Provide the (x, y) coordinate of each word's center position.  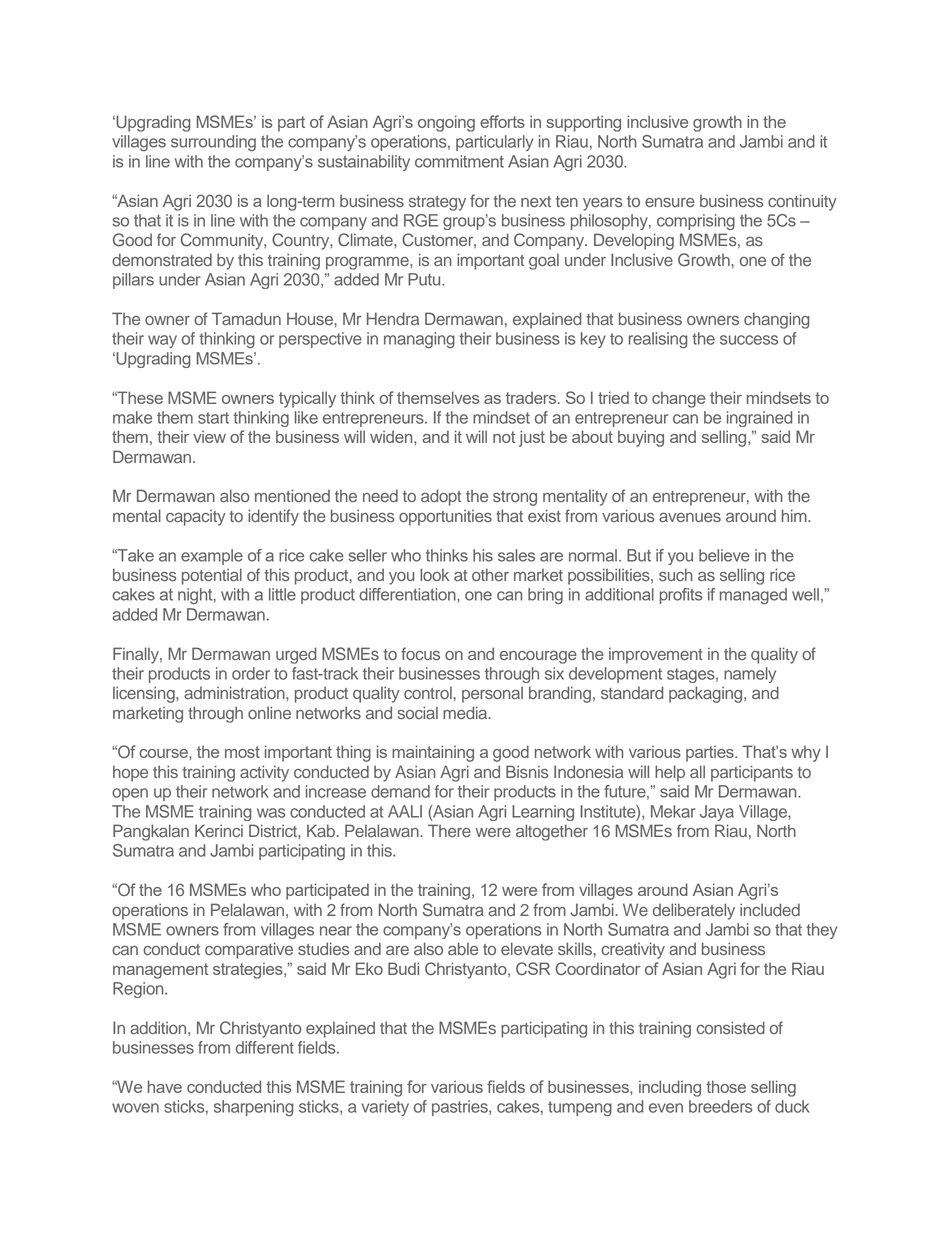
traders (532, 398)
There (449, 830)
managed (753, 596)
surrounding (213, 143)
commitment (459, 161)
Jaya (717, 813)
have (165, 1086)
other (490, 574)
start (213, 418)
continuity (802, 202)
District (274, 830)
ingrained (759, 419)
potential (212, 576)
